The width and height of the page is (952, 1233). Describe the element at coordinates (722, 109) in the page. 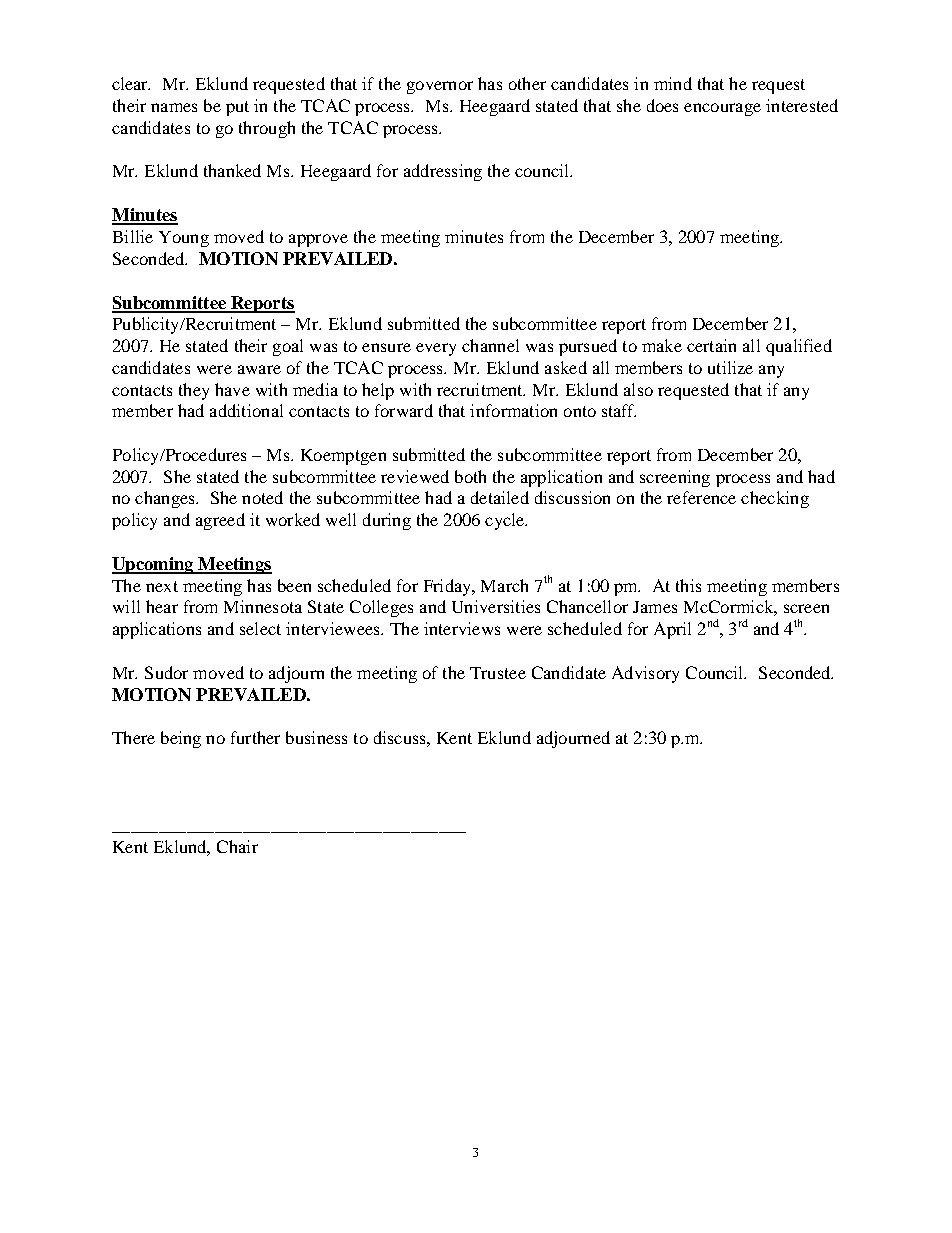

I see `encourage` at that location.
